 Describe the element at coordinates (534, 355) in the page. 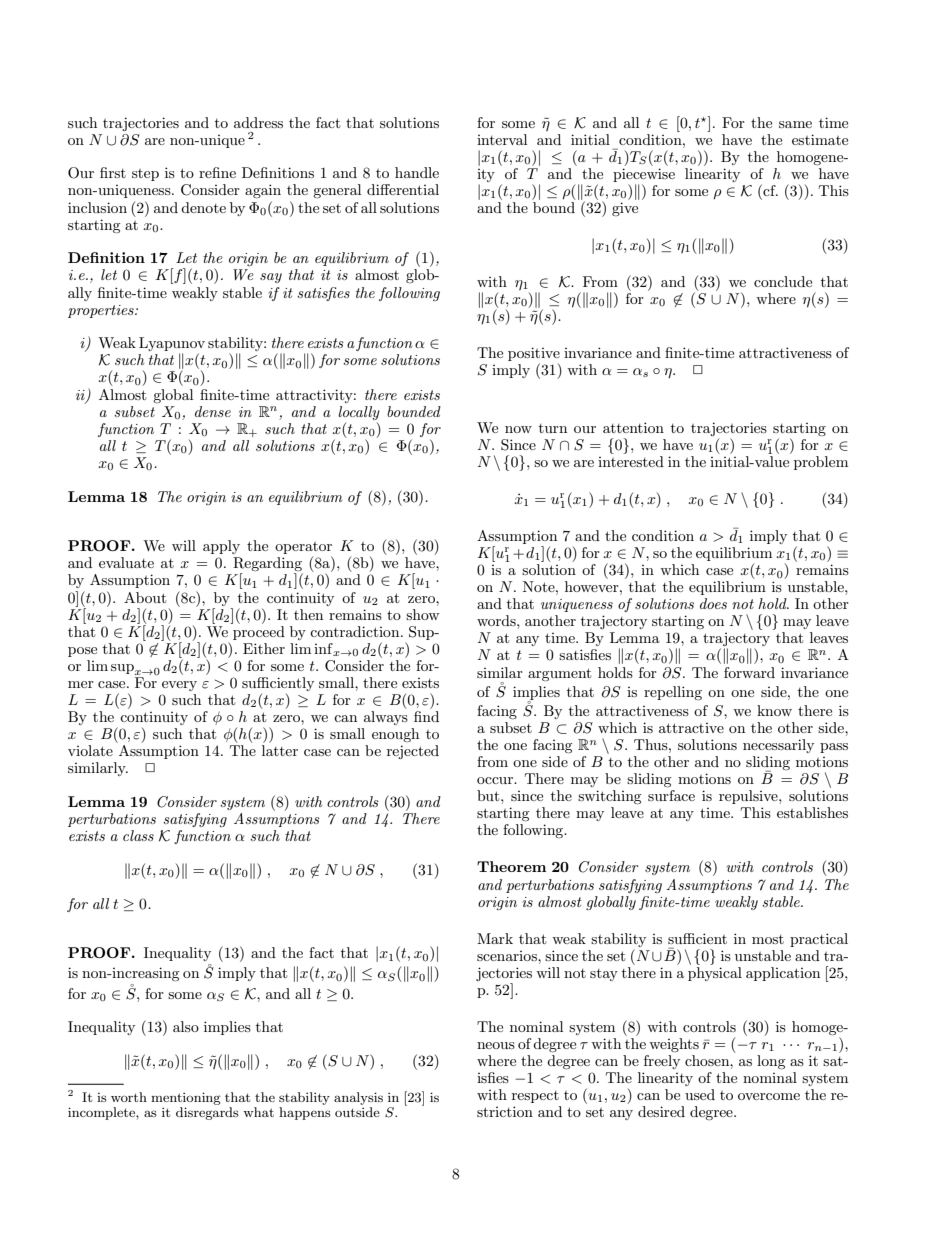

I see `positive` at that location.
